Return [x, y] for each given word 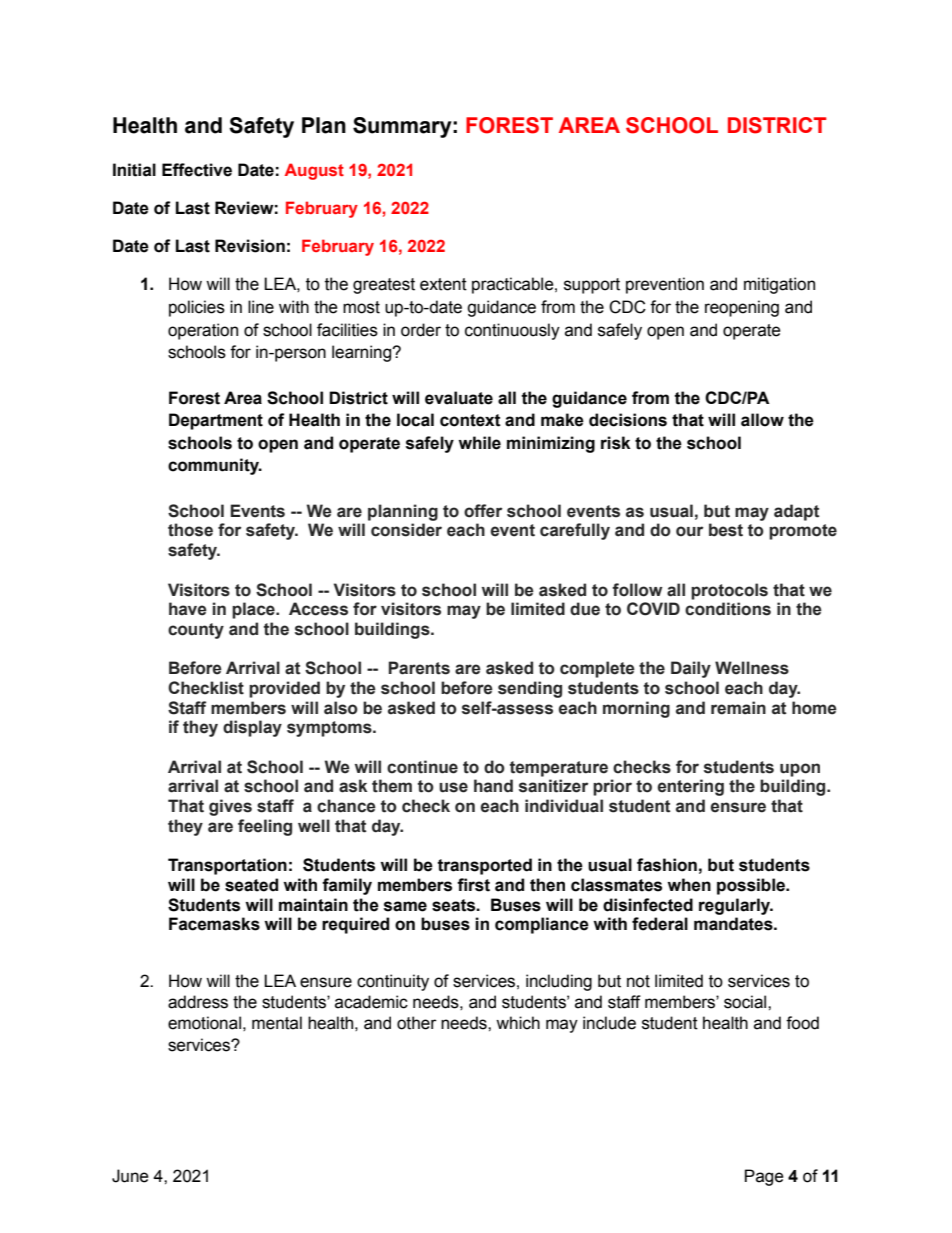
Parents [419, 668]
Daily [691, 669]
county [196, 631]
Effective [197, 170]
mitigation [779, 285]
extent [443, 284]
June [130, 1176]
